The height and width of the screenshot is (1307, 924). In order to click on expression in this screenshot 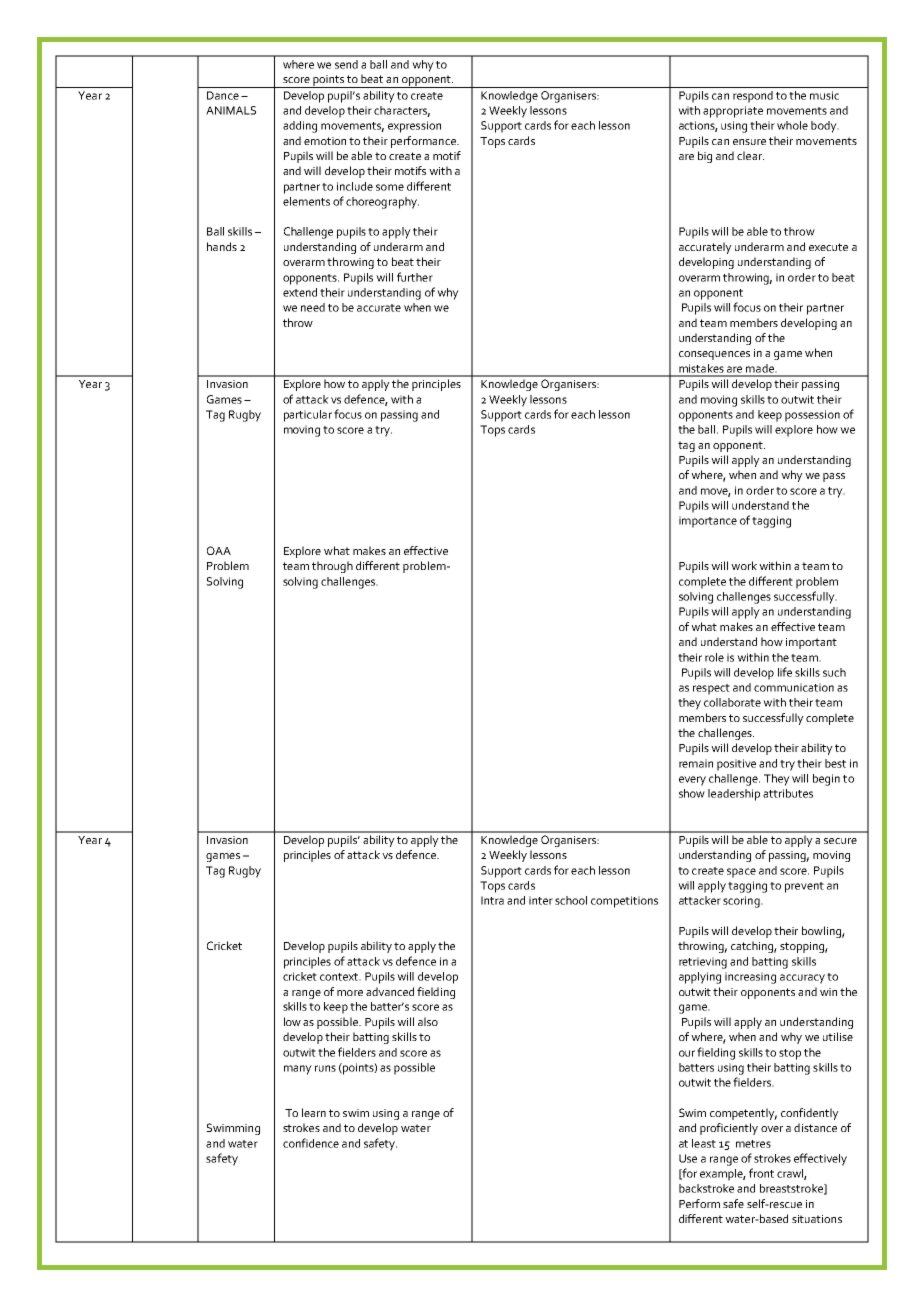, I will do `click(414, 127)`.
